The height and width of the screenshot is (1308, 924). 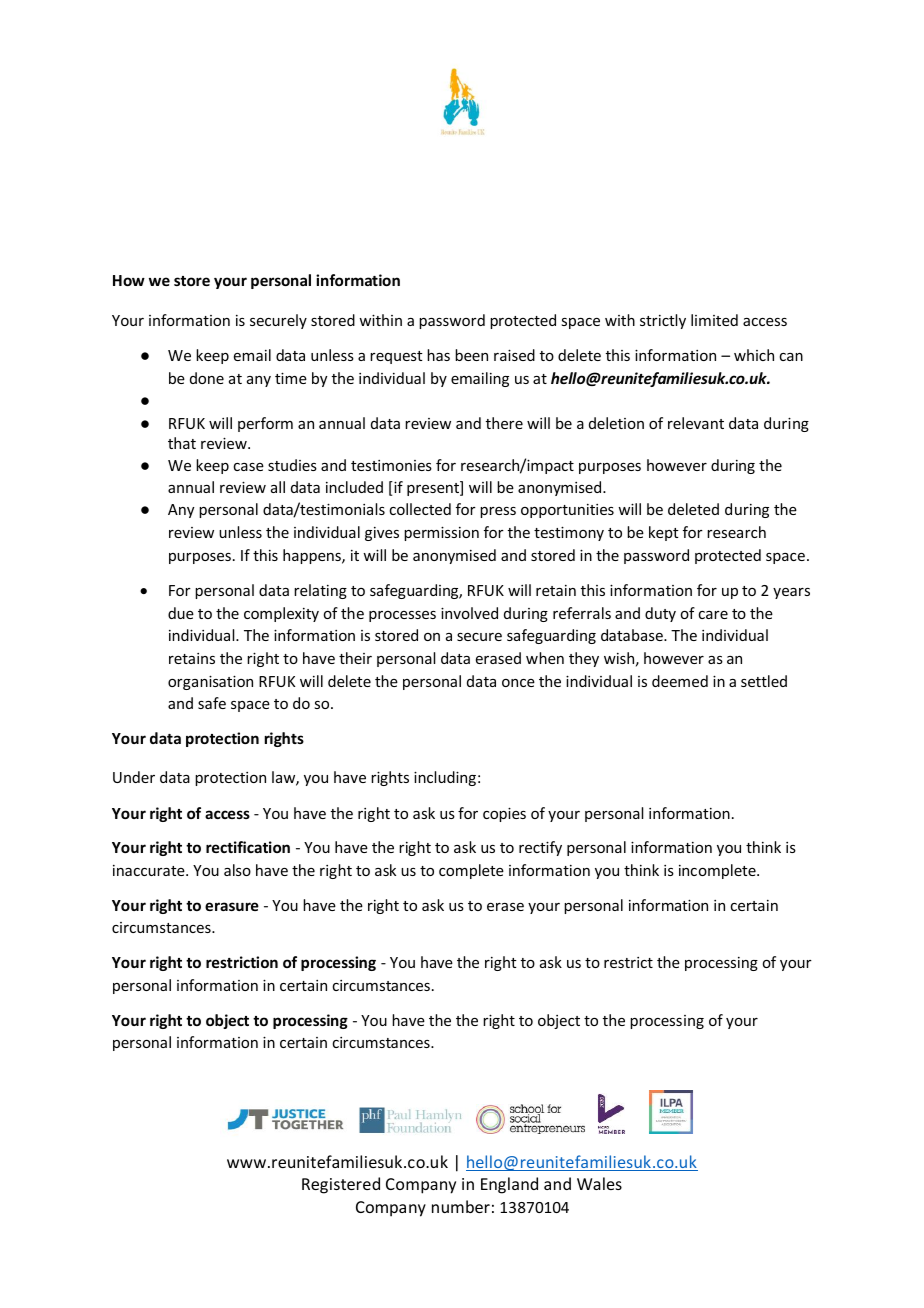 What do you see at coordinates (664, 533) in the screenshot?
I see `kept` at bounding box center [664, 533].
